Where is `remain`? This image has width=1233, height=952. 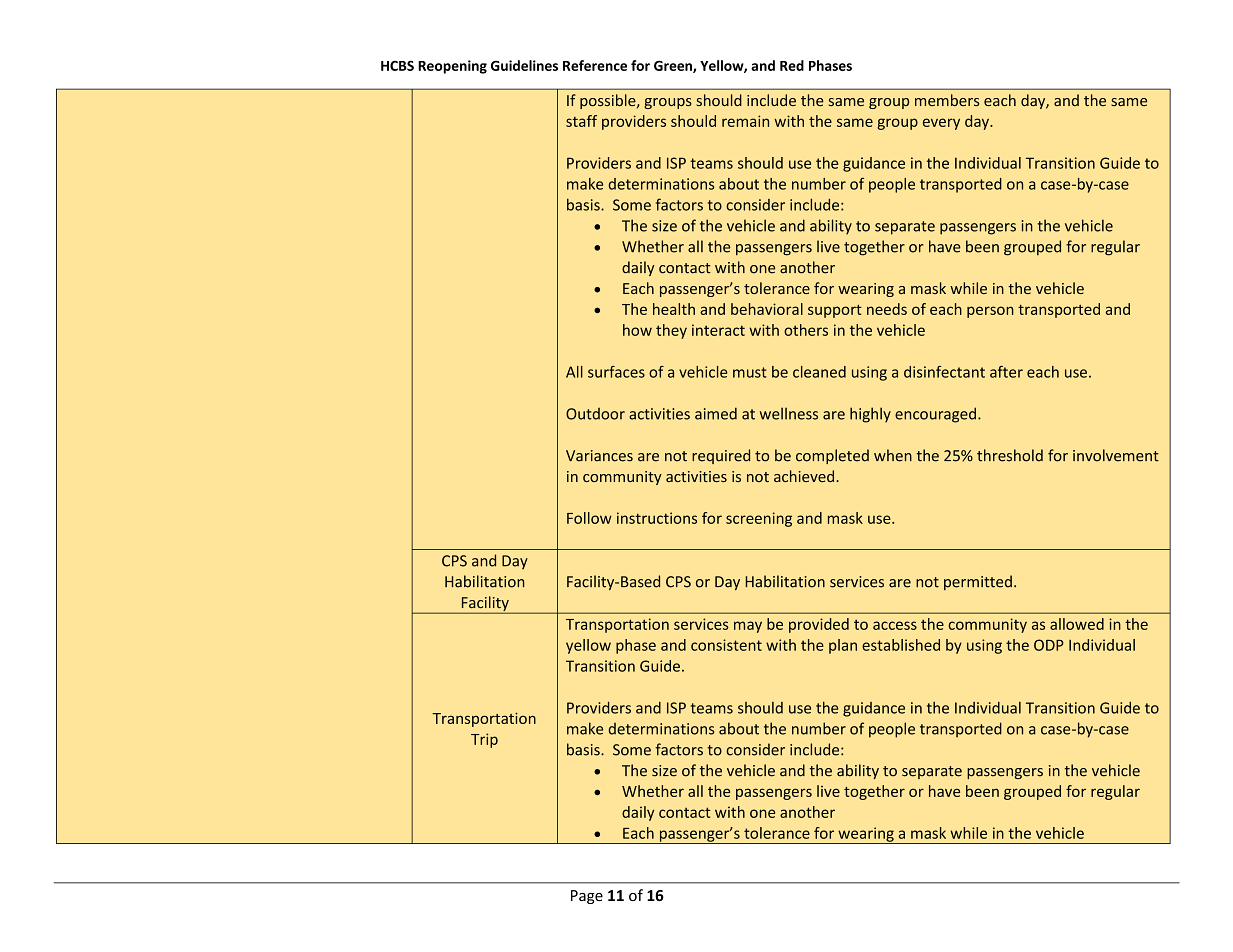
remain is located at coordinates (745, 121).
